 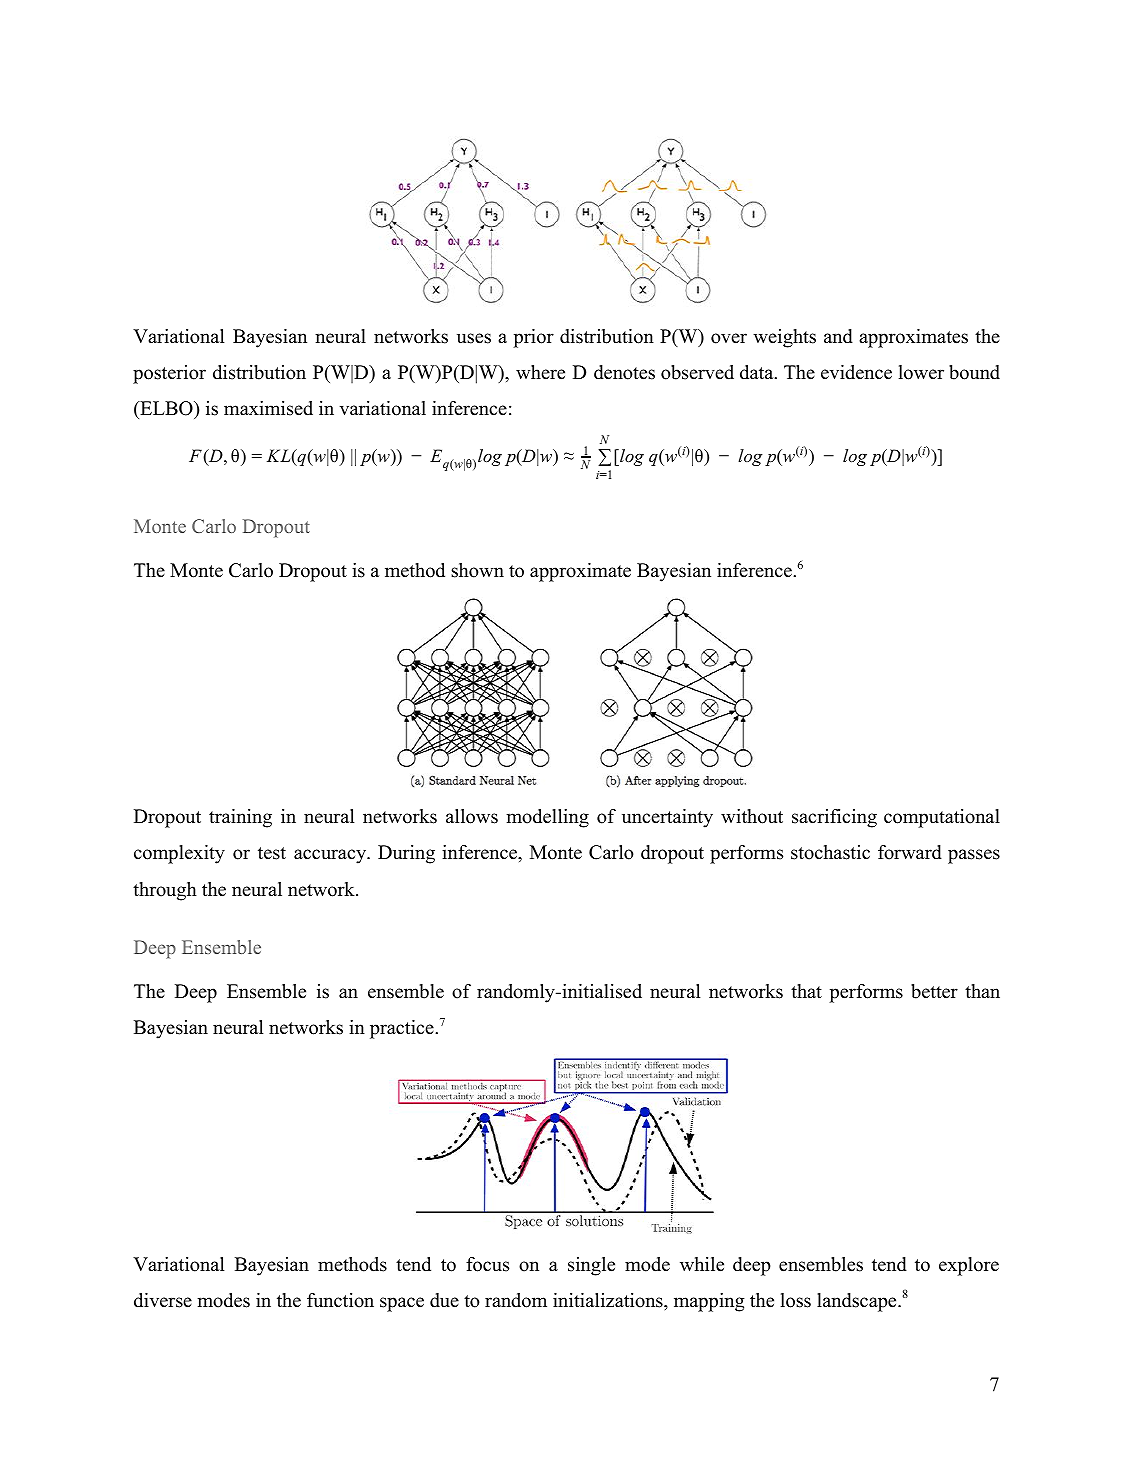 What do you see at coordinates (591, 1266) in the page?
I see `single` at bounding box center [591, 1266].
